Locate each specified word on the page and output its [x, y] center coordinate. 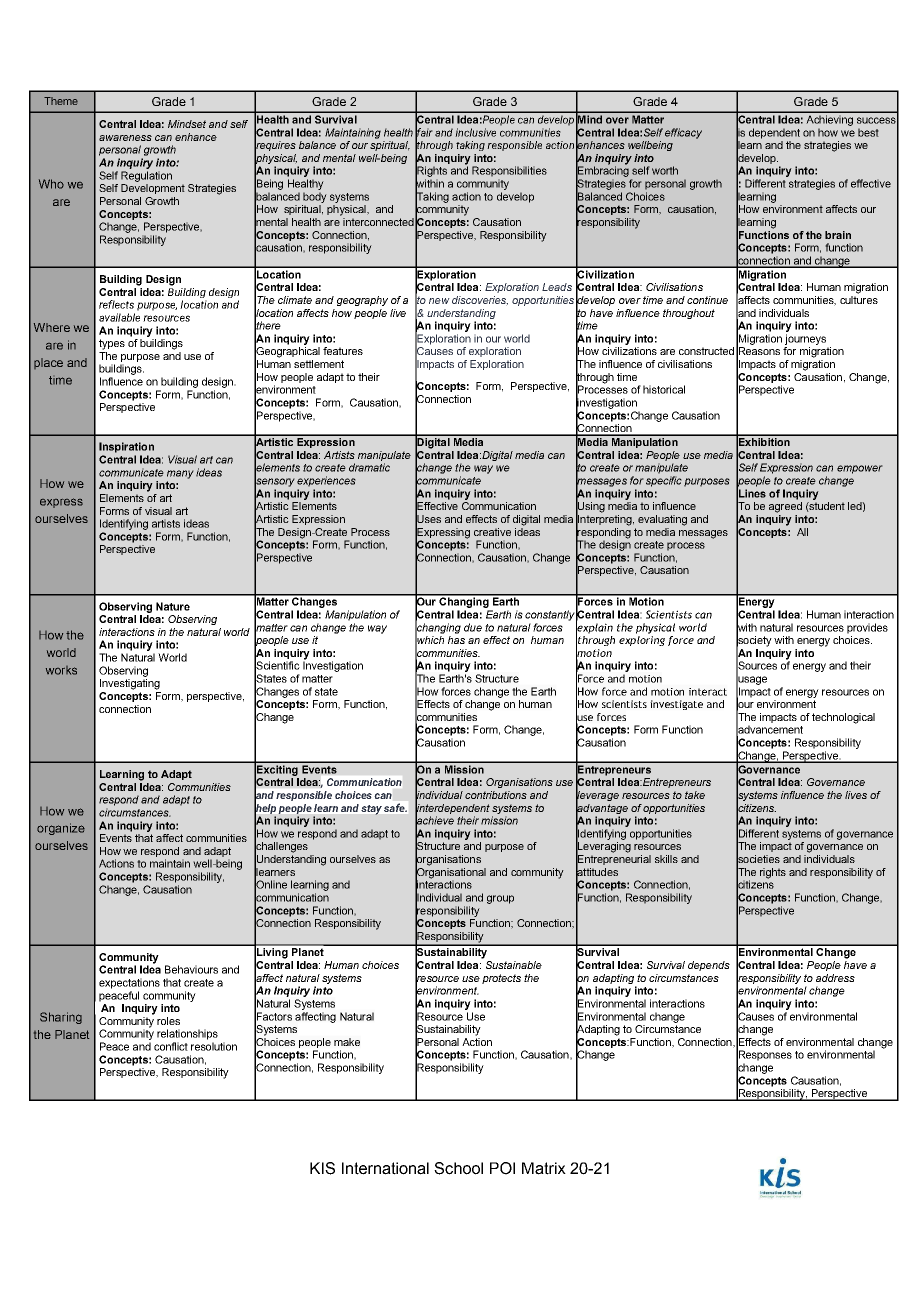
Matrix [544, 1168]
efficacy [683, 133]
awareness [125, 138]
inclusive [475, 132]
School [458, 1168]
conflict [171, 1046]
